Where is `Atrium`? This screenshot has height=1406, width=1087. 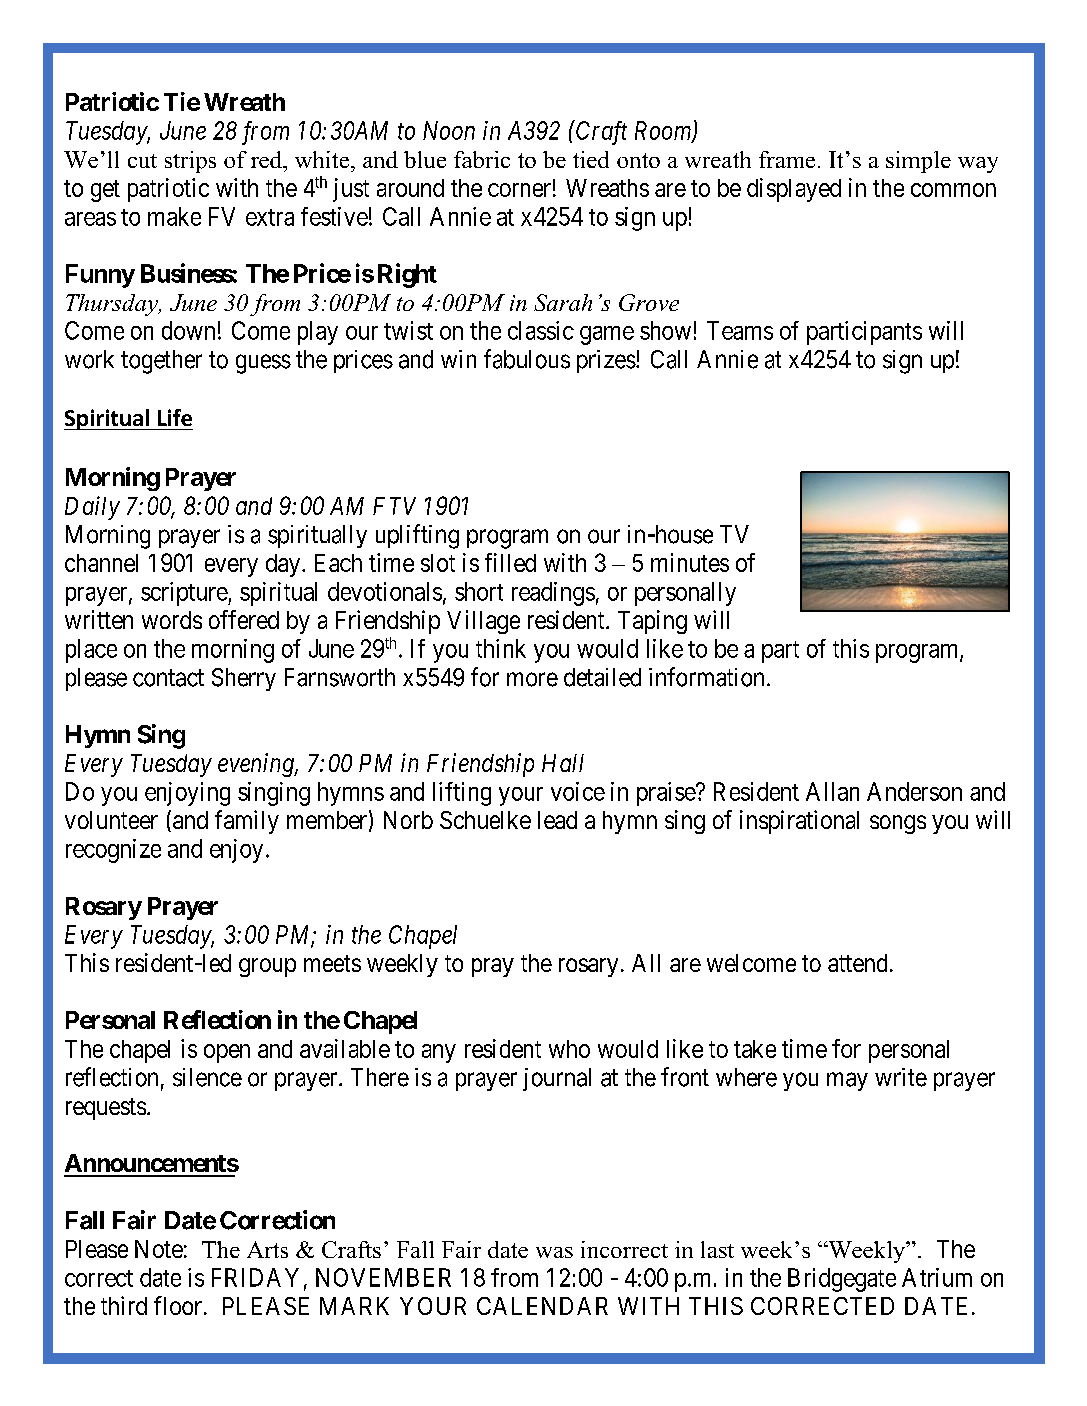 Atrium is located at coordinates (937, 1277).
